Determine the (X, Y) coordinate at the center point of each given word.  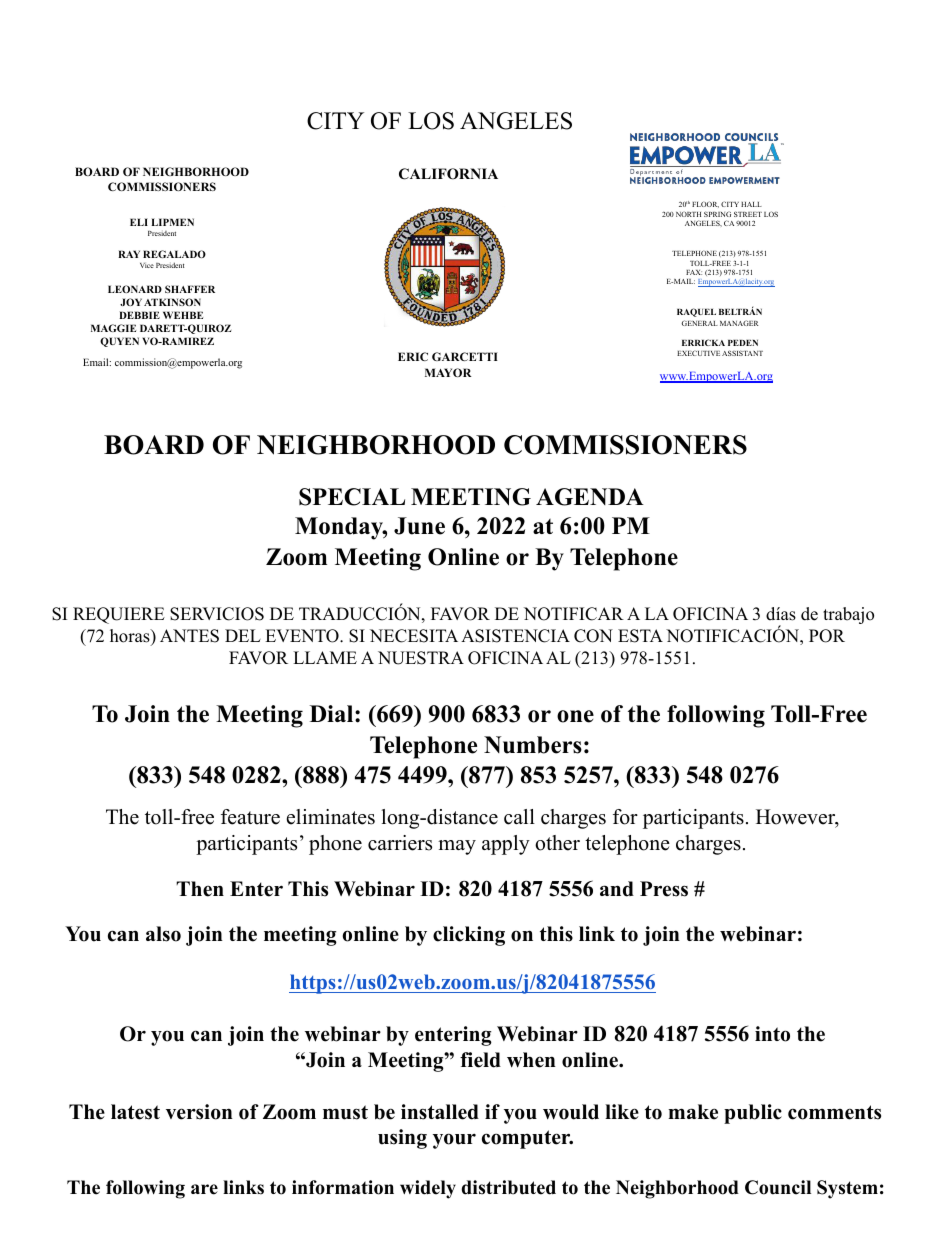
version (199, 1112)
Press (664, 889)
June (419, 526)
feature (250, 817)
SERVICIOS (217, 614)
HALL (751, 204)
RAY (129, 254)
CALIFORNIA (448, 174)
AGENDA (590, 497)
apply (506, 845)
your (454, 1141)
